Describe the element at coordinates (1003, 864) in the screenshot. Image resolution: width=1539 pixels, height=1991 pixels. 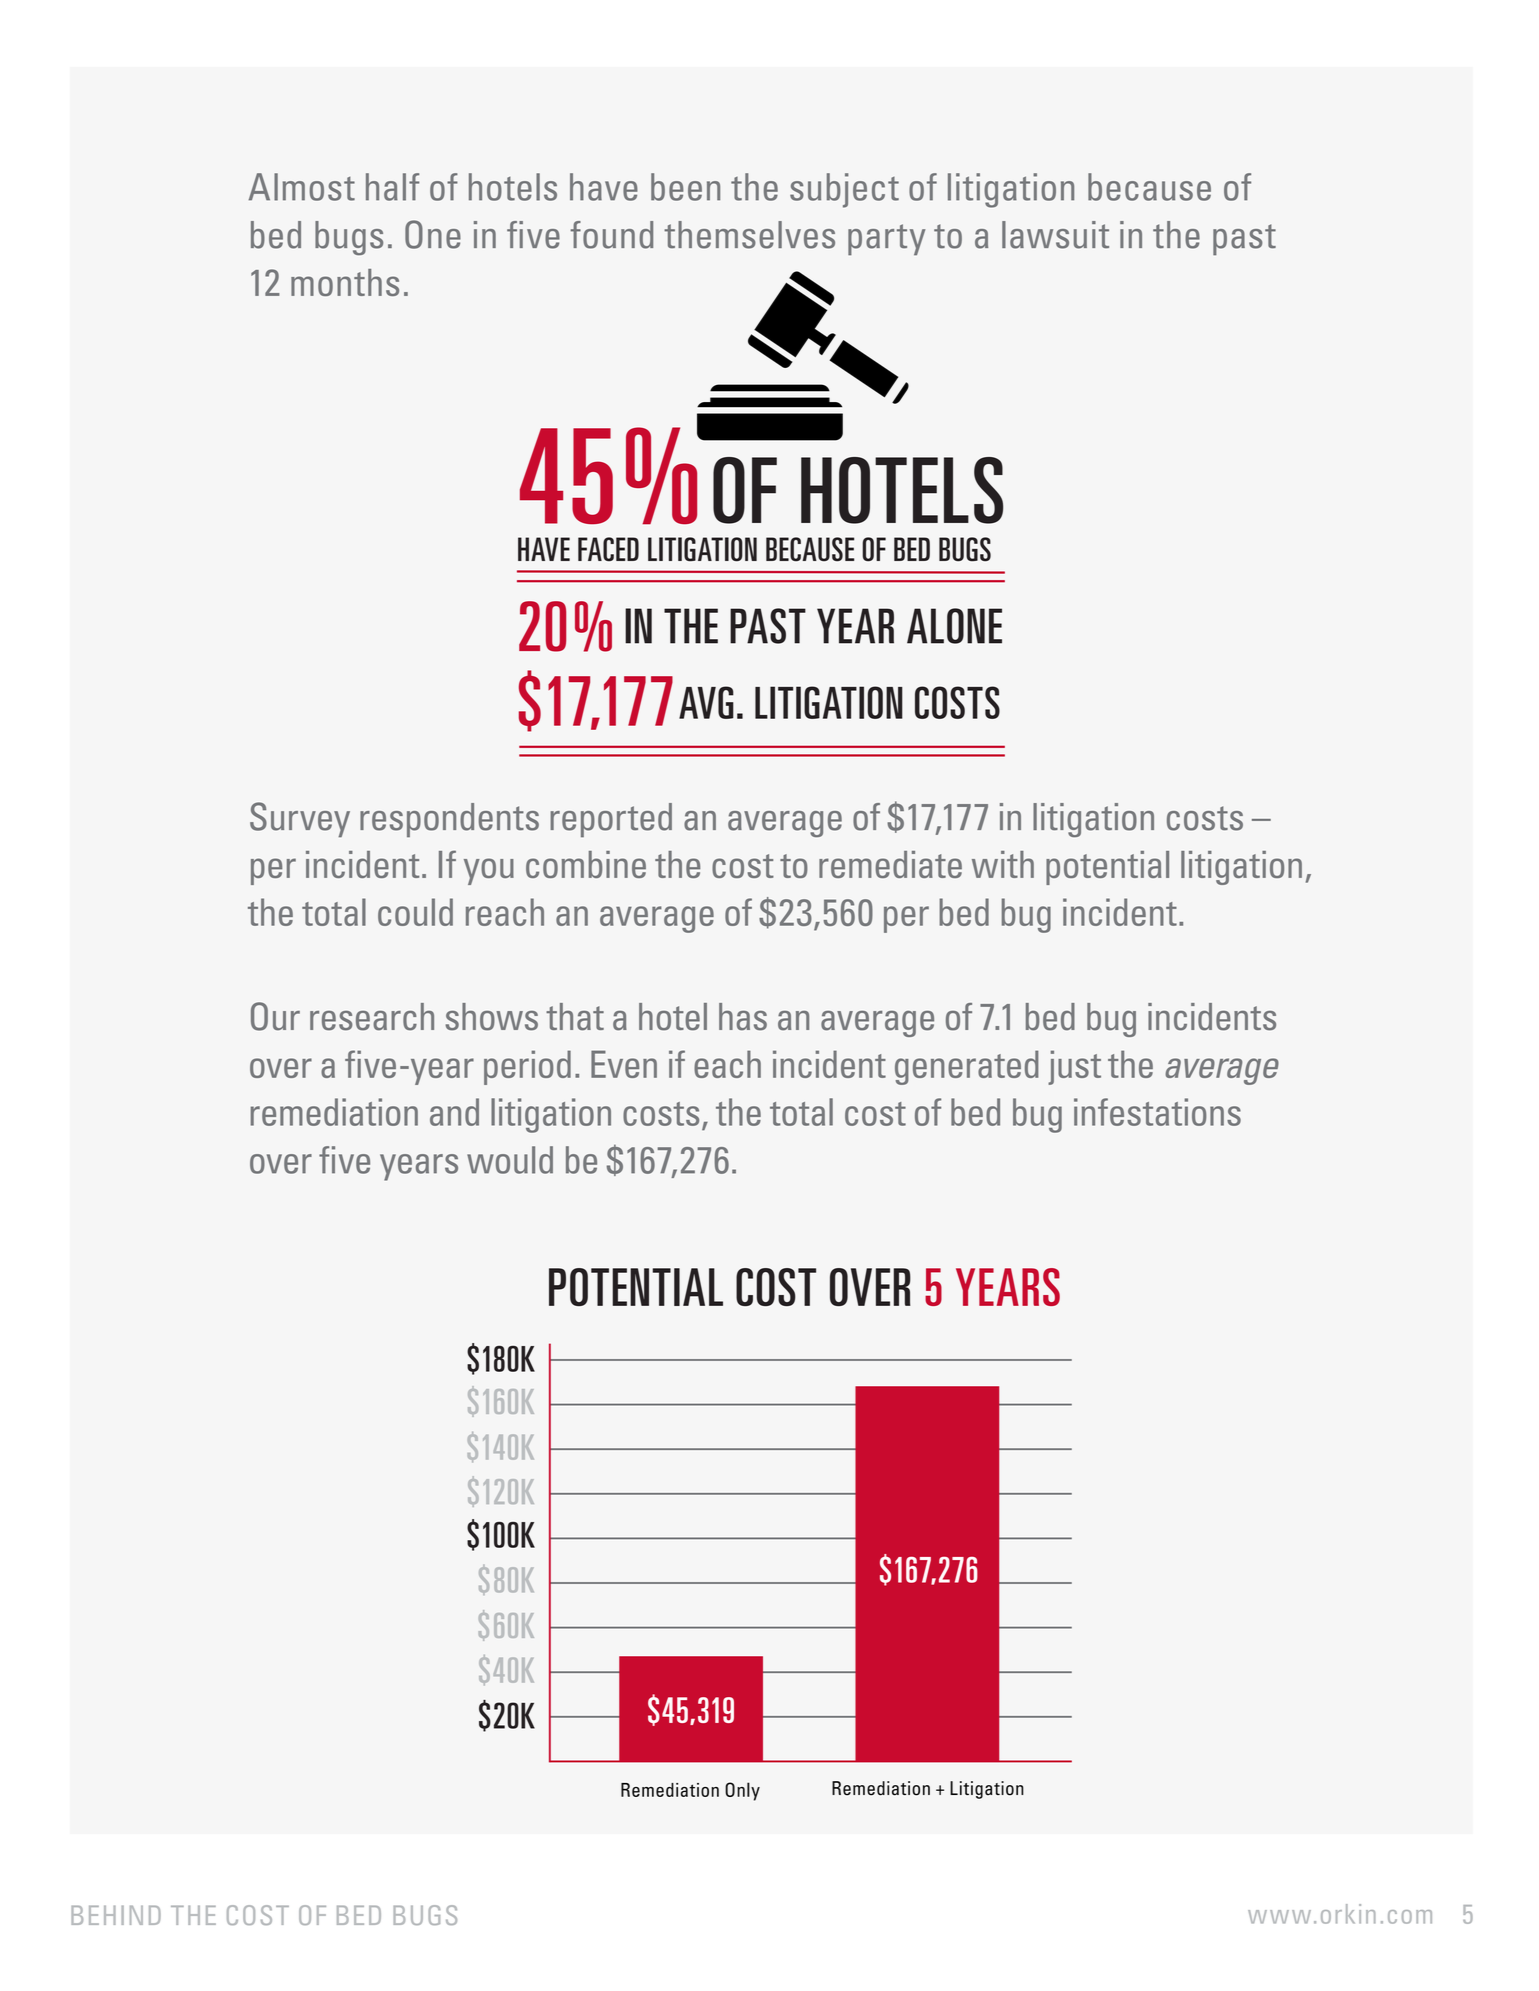
I see `with` at that location.
